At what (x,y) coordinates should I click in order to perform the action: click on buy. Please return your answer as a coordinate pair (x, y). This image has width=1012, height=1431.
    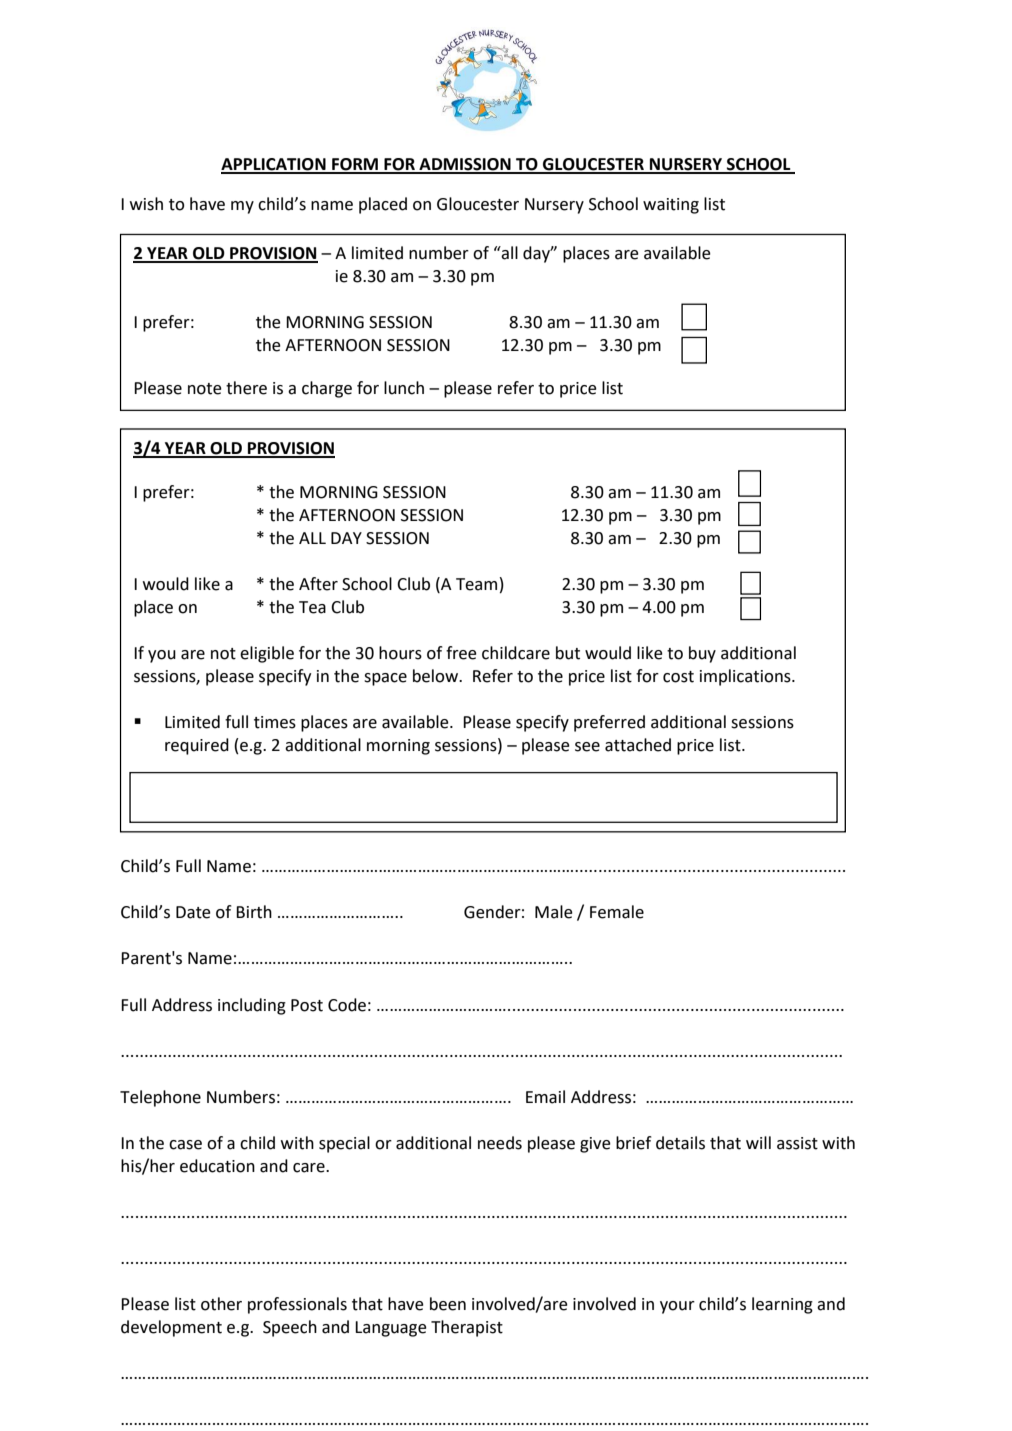
    Looking at the image, I should click on (702, 654).
